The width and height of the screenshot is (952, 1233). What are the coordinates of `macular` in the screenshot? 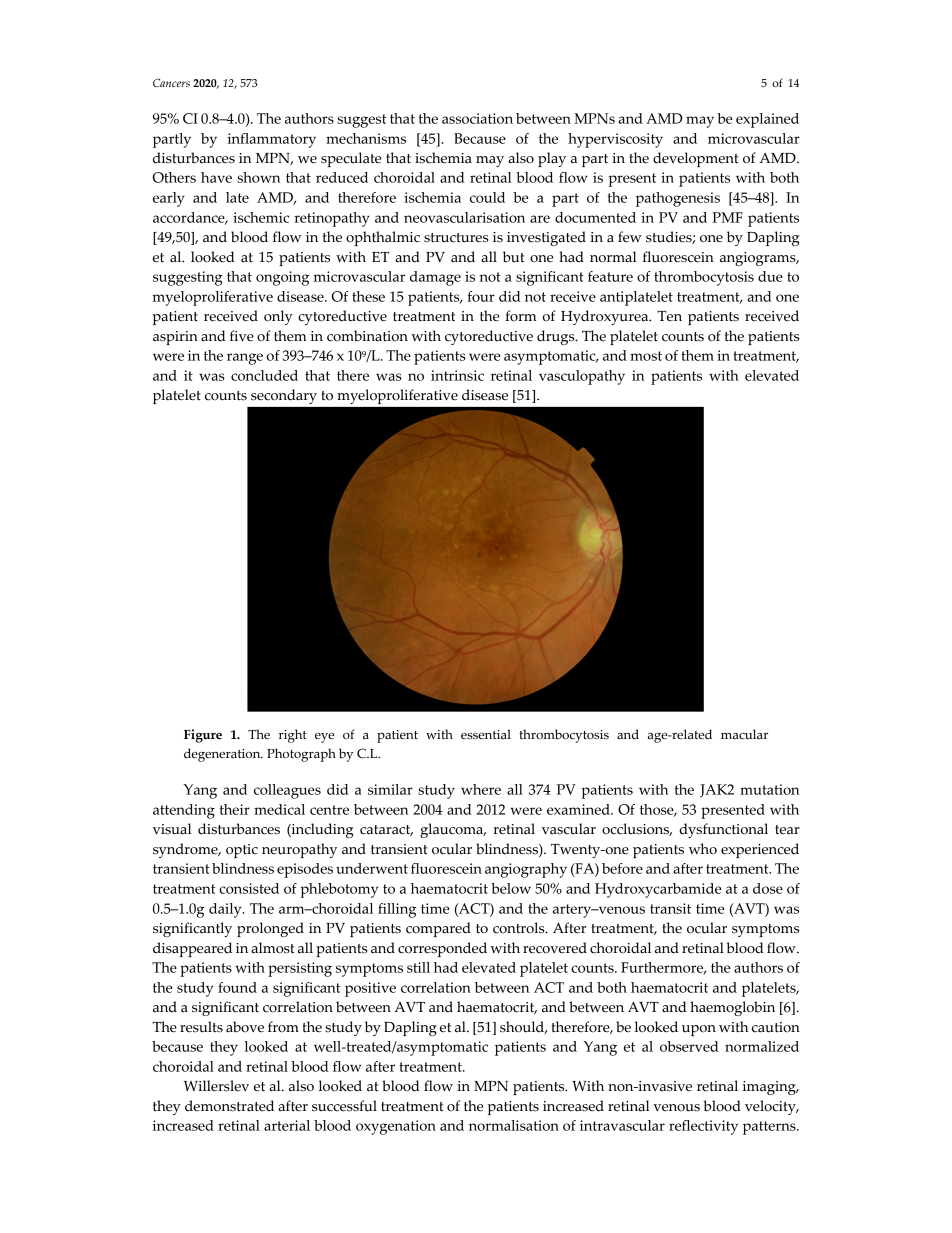 It's located at (744, 734).
